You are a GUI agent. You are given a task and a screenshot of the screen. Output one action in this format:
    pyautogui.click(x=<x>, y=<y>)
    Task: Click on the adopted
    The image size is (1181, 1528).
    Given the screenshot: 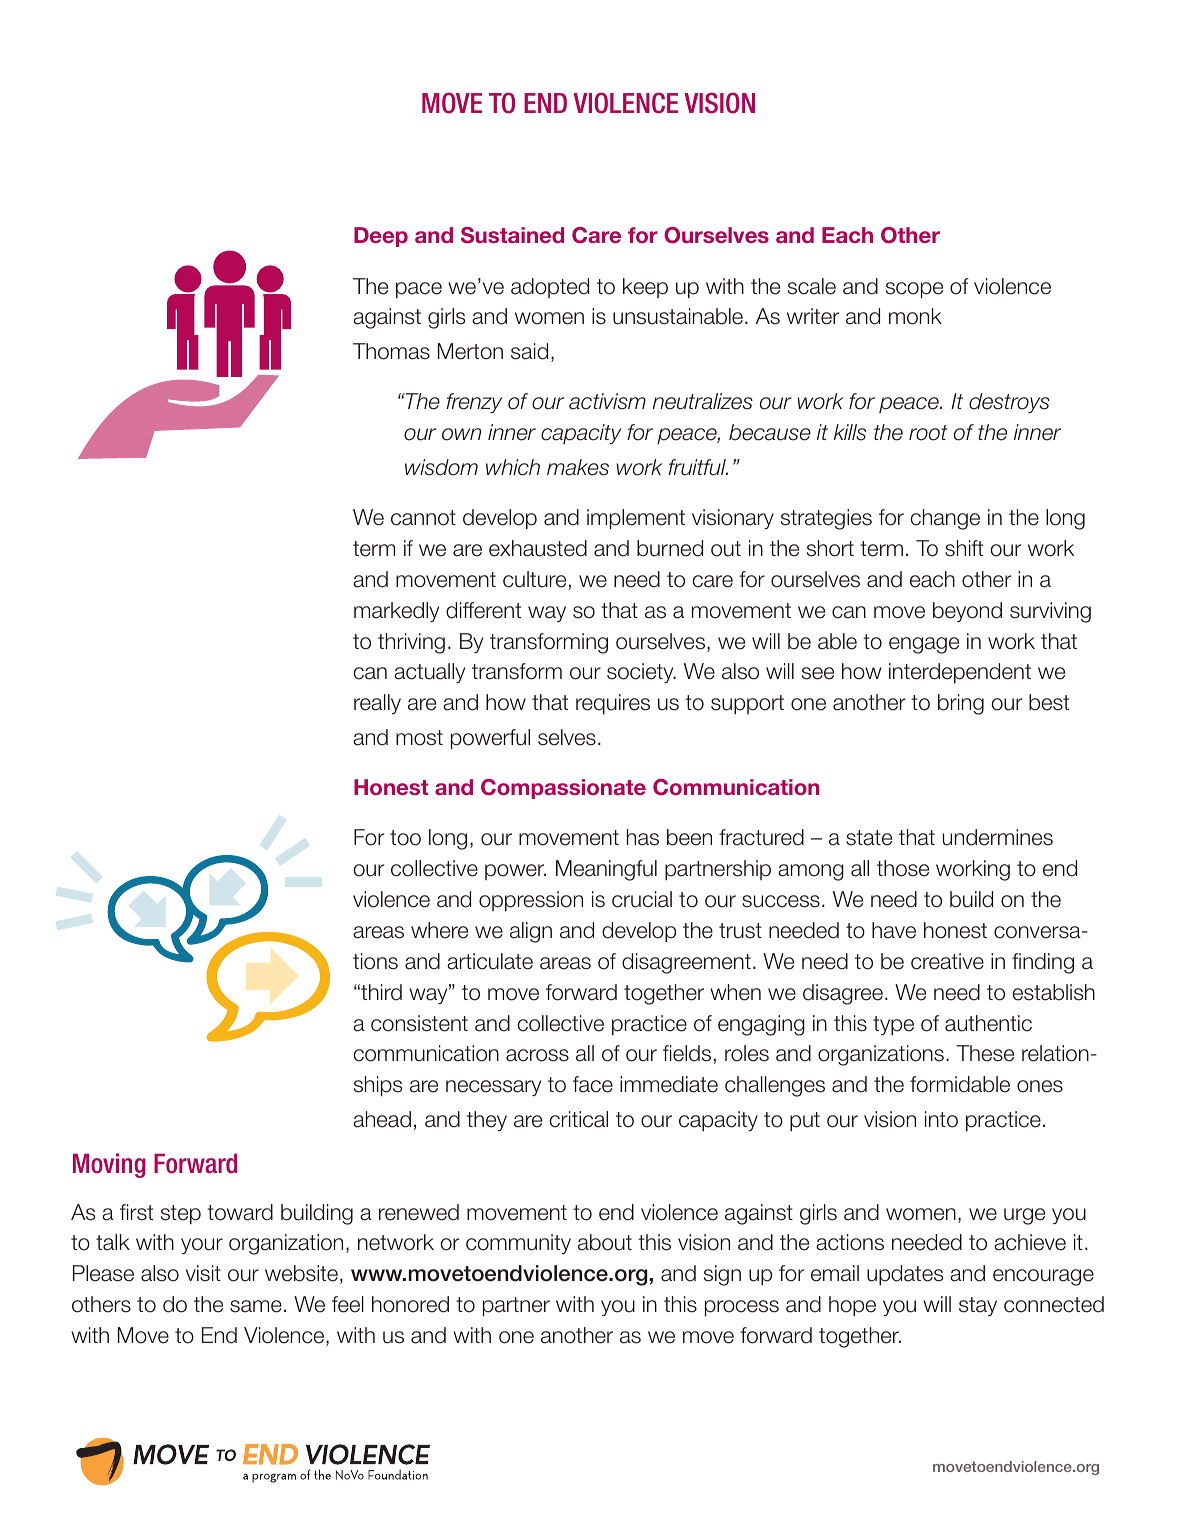 What is the action you would take?
    pyautogui.click(x=550, y=288)
